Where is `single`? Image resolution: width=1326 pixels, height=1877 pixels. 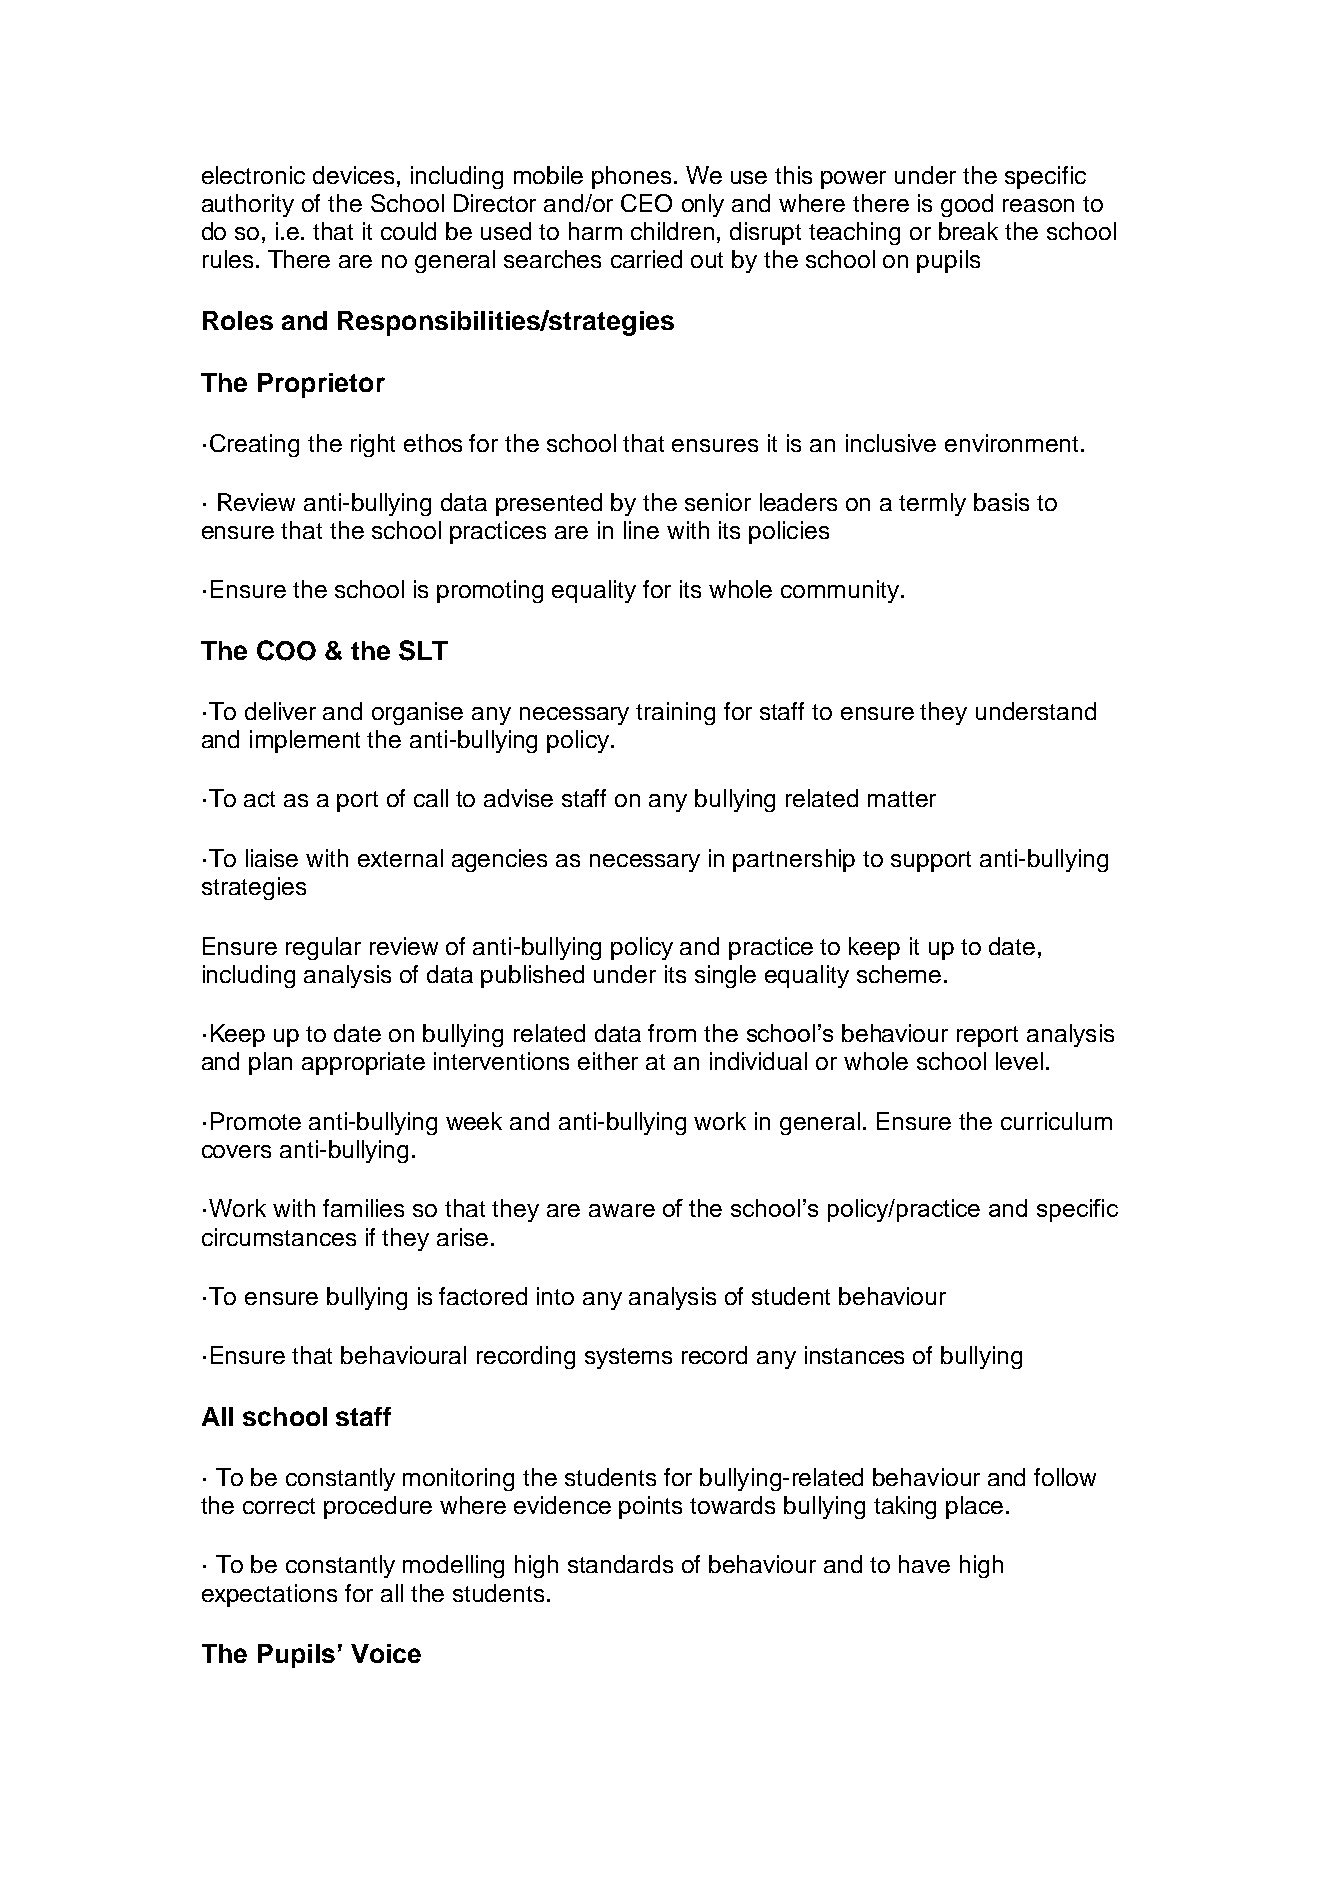 single is located at coordinates (725, 976).
